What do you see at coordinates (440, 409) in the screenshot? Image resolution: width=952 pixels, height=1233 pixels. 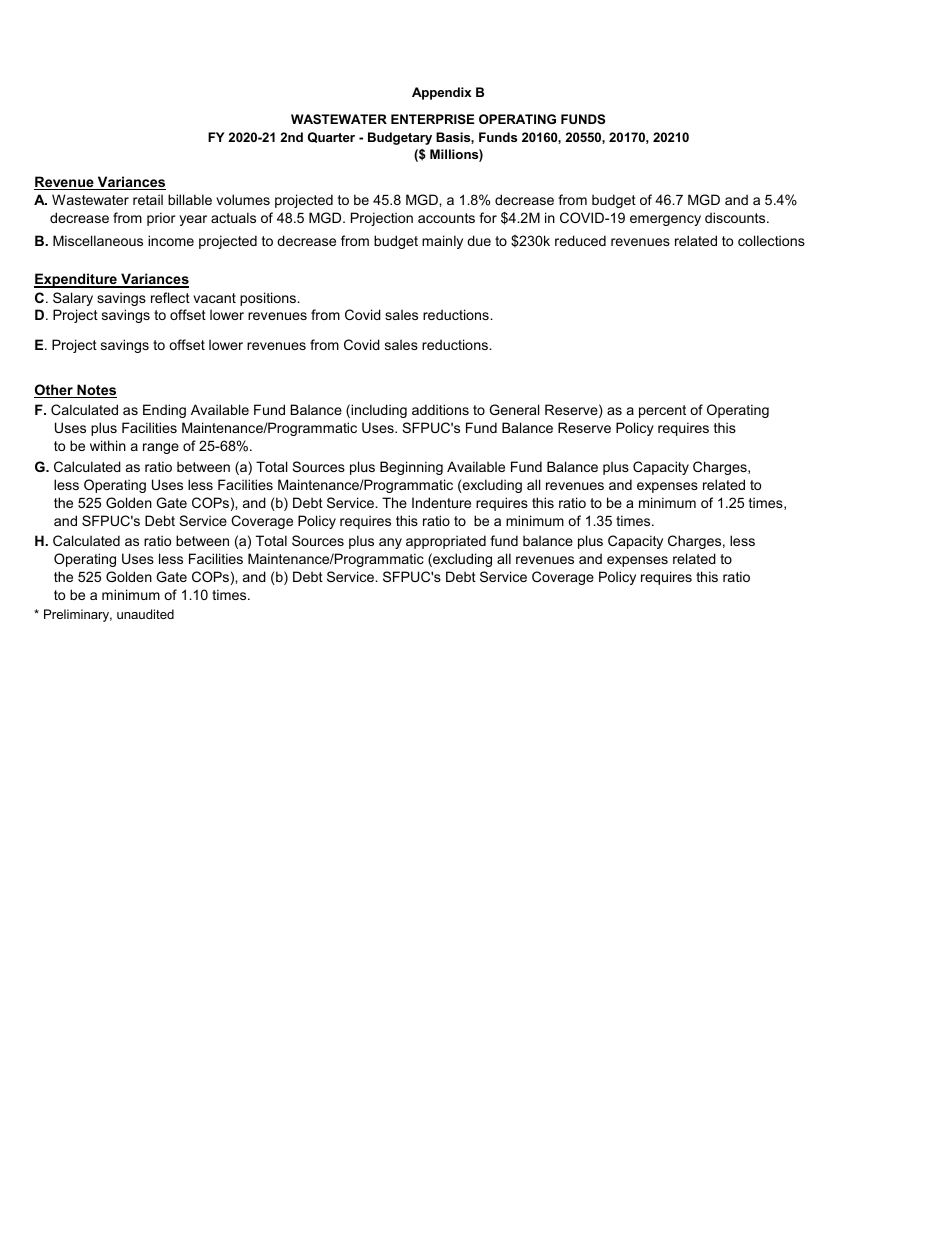 I see `additions` at bounding box center [440, 409].
